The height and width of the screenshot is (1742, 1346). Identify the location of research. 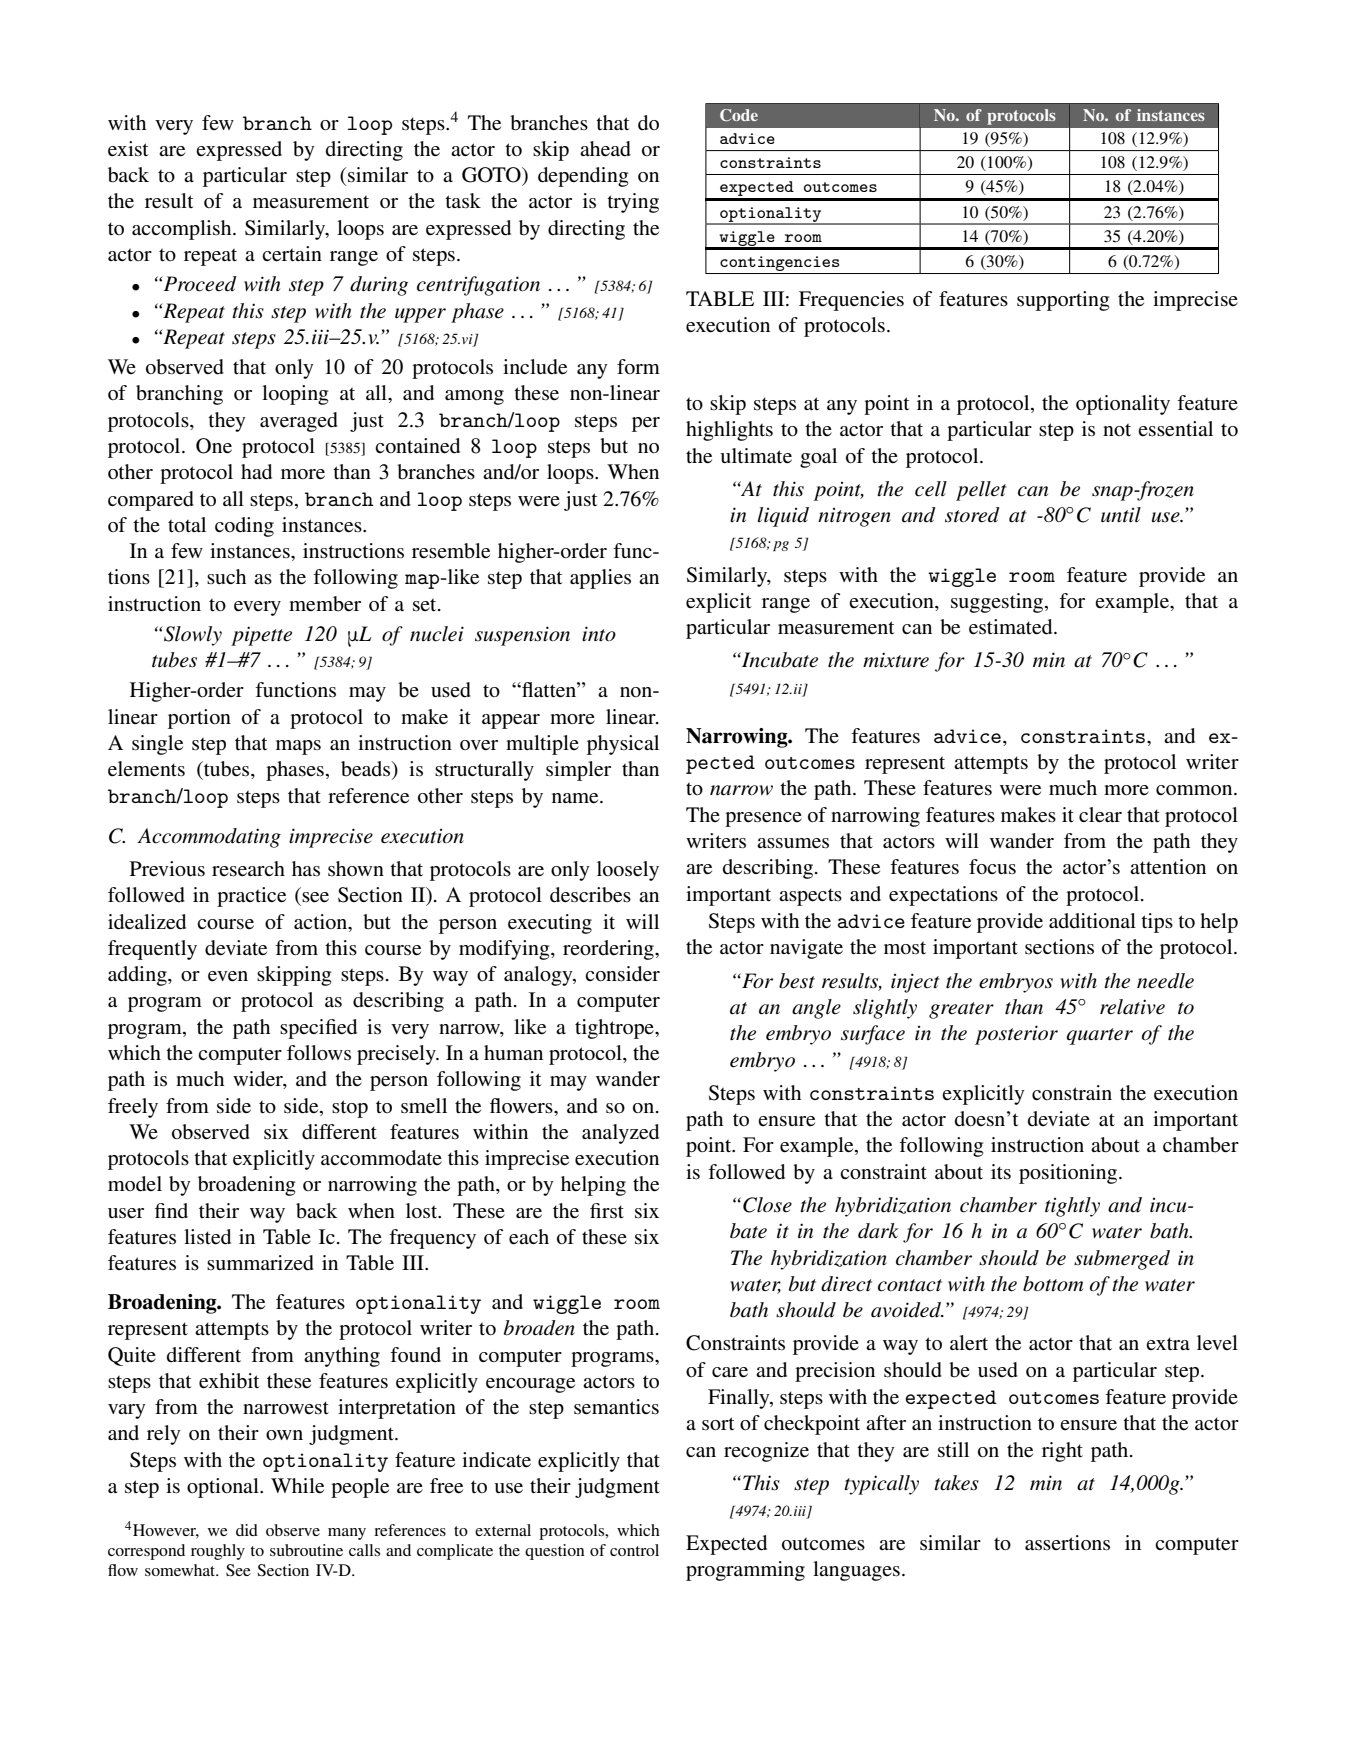
(248, 869).
